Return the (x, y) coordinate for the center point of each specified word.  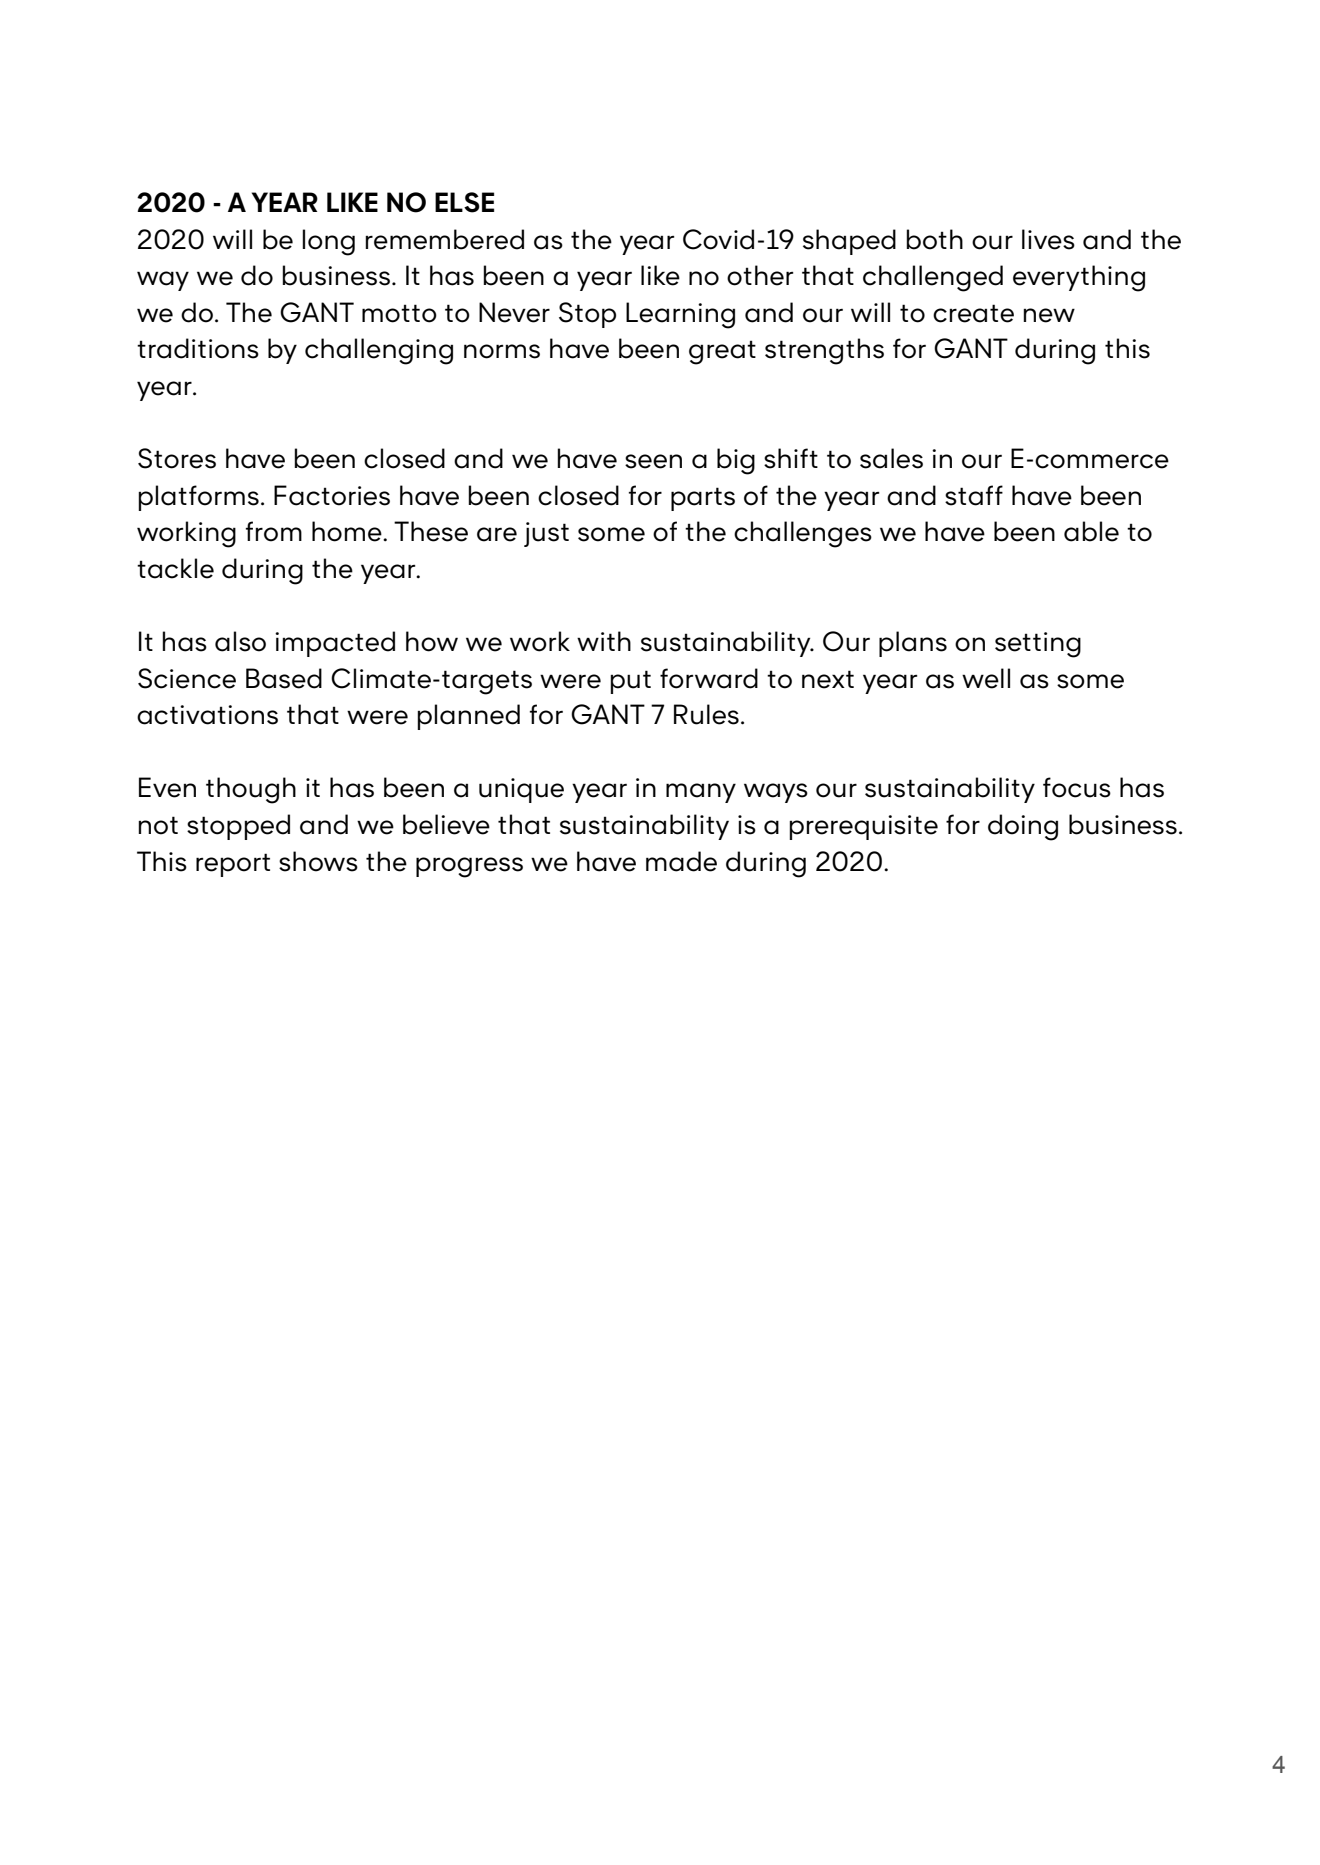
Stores (177, 458)
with (604, 641)
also (240, 641)
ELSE (464, 202)
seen (653, 461)
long (328, 242)
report (233, 865)
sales (891, 458)
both (934, 239)
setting (1038, 645)
